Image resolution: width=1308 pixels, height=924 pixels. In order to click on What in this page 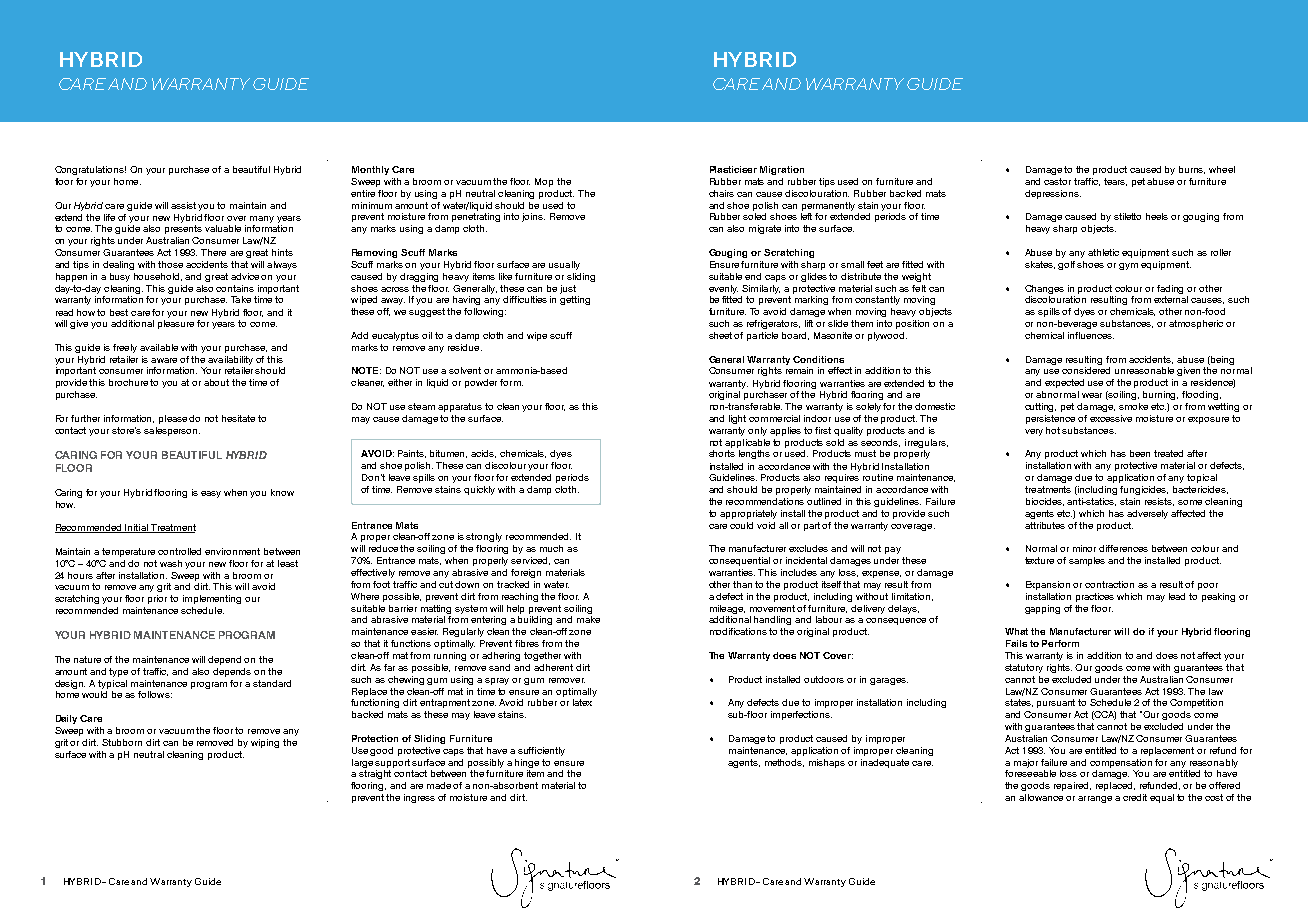, I will do `click(1016, 631)`.
